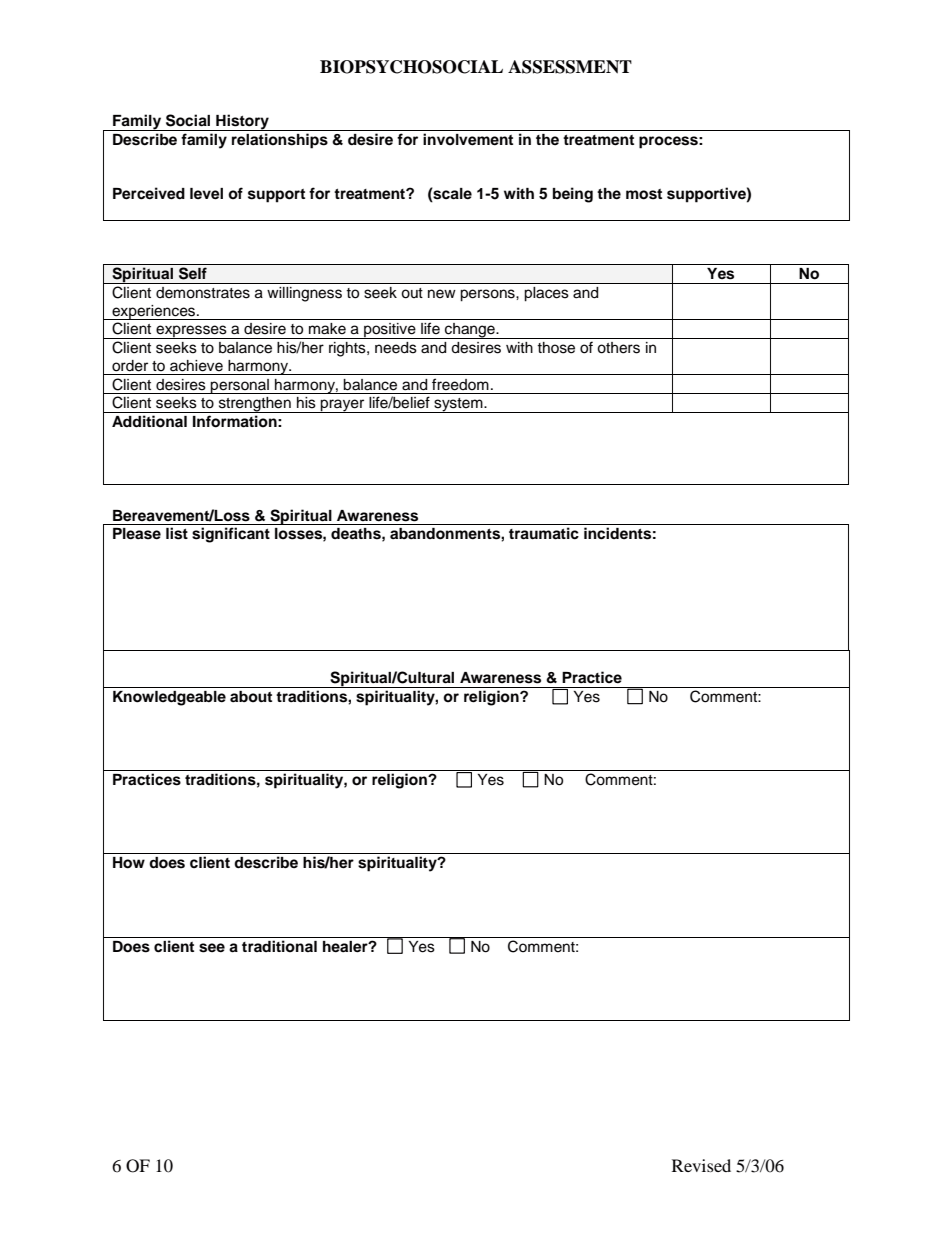  I want to click on traditional, so click(279, 946).
